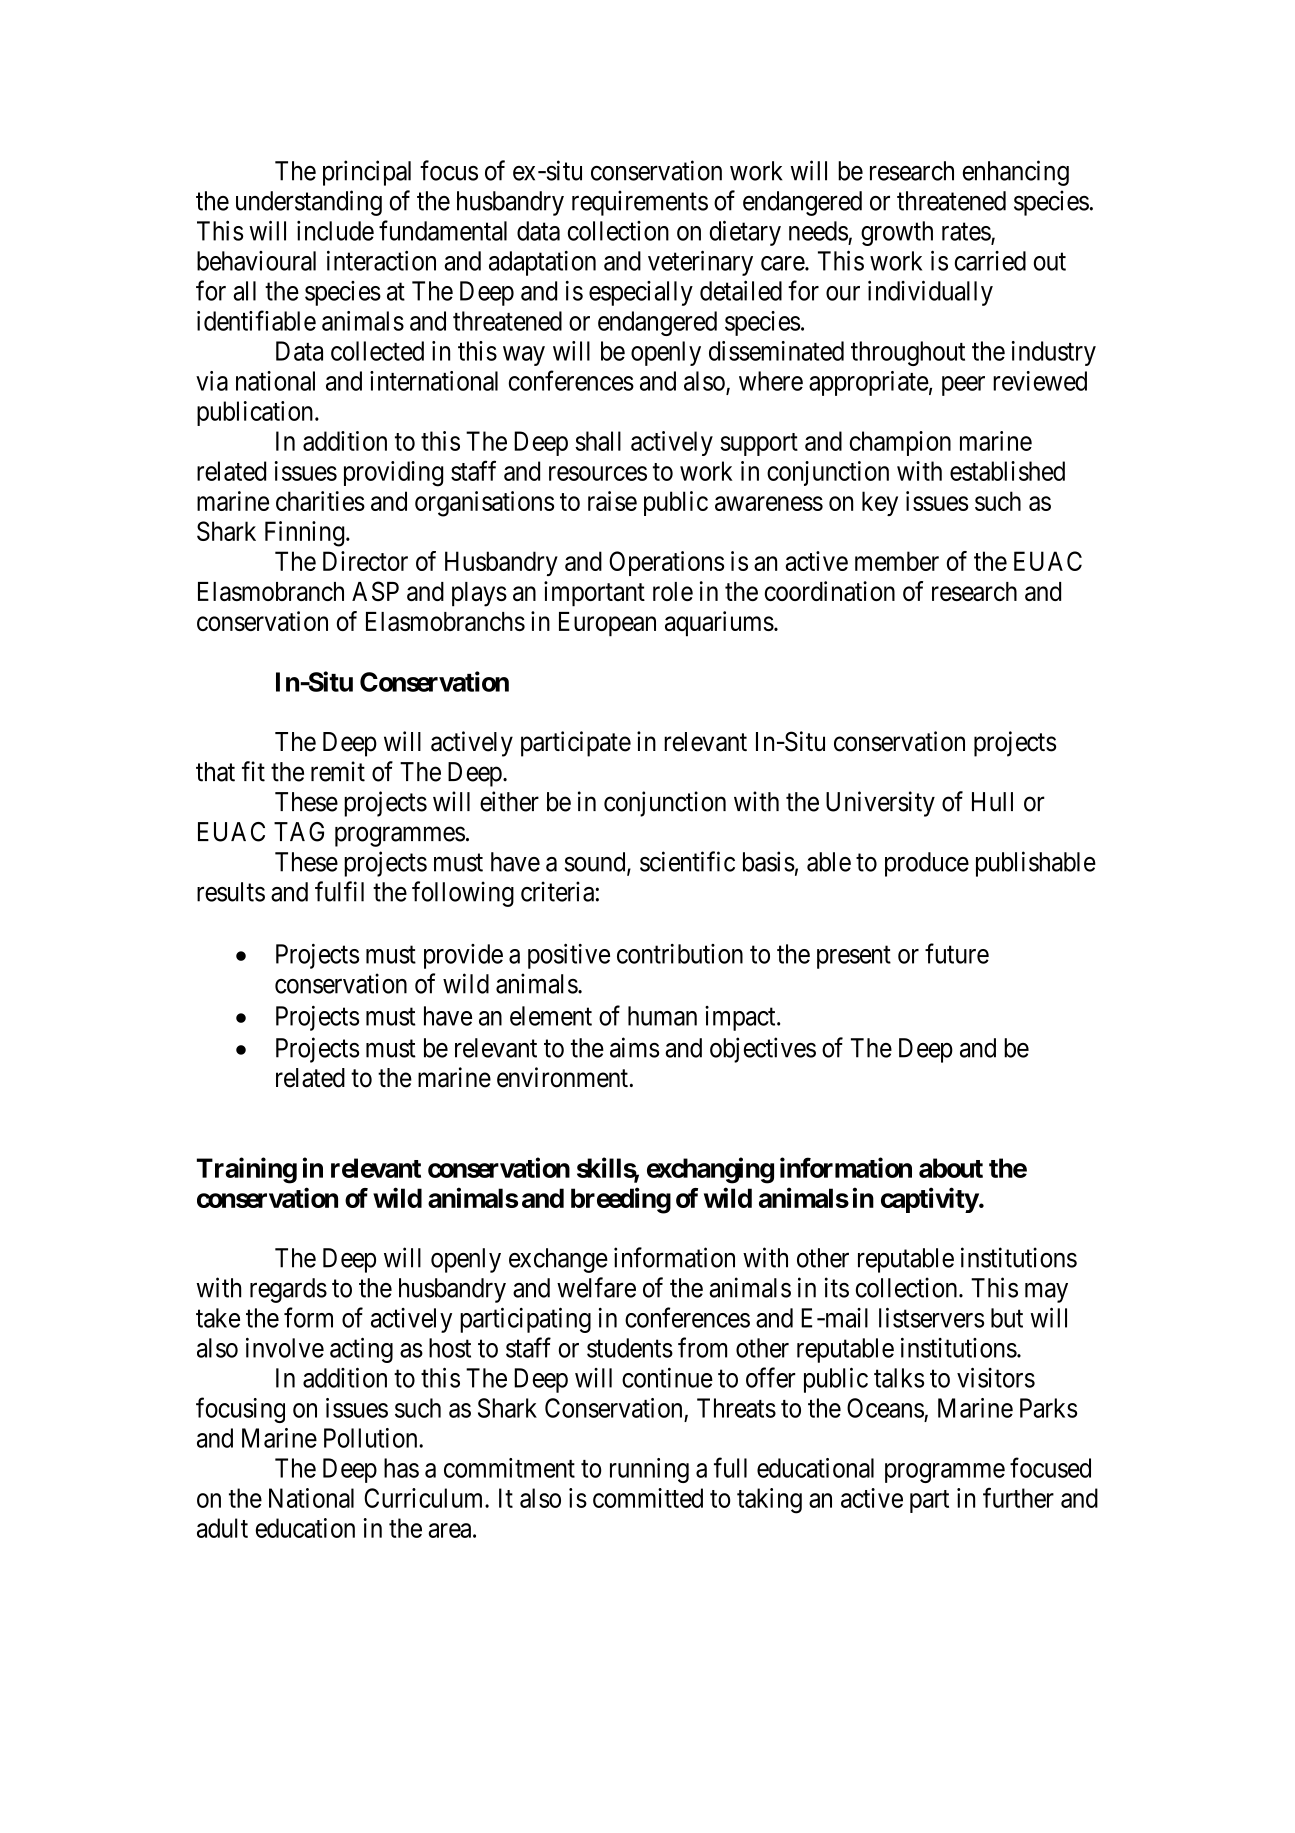 This screenshot has height=1833, width=1295. What do you see at coordinates (309, 203) in the screenshot?
I see `understanding` at bounding box center [309, 203].
